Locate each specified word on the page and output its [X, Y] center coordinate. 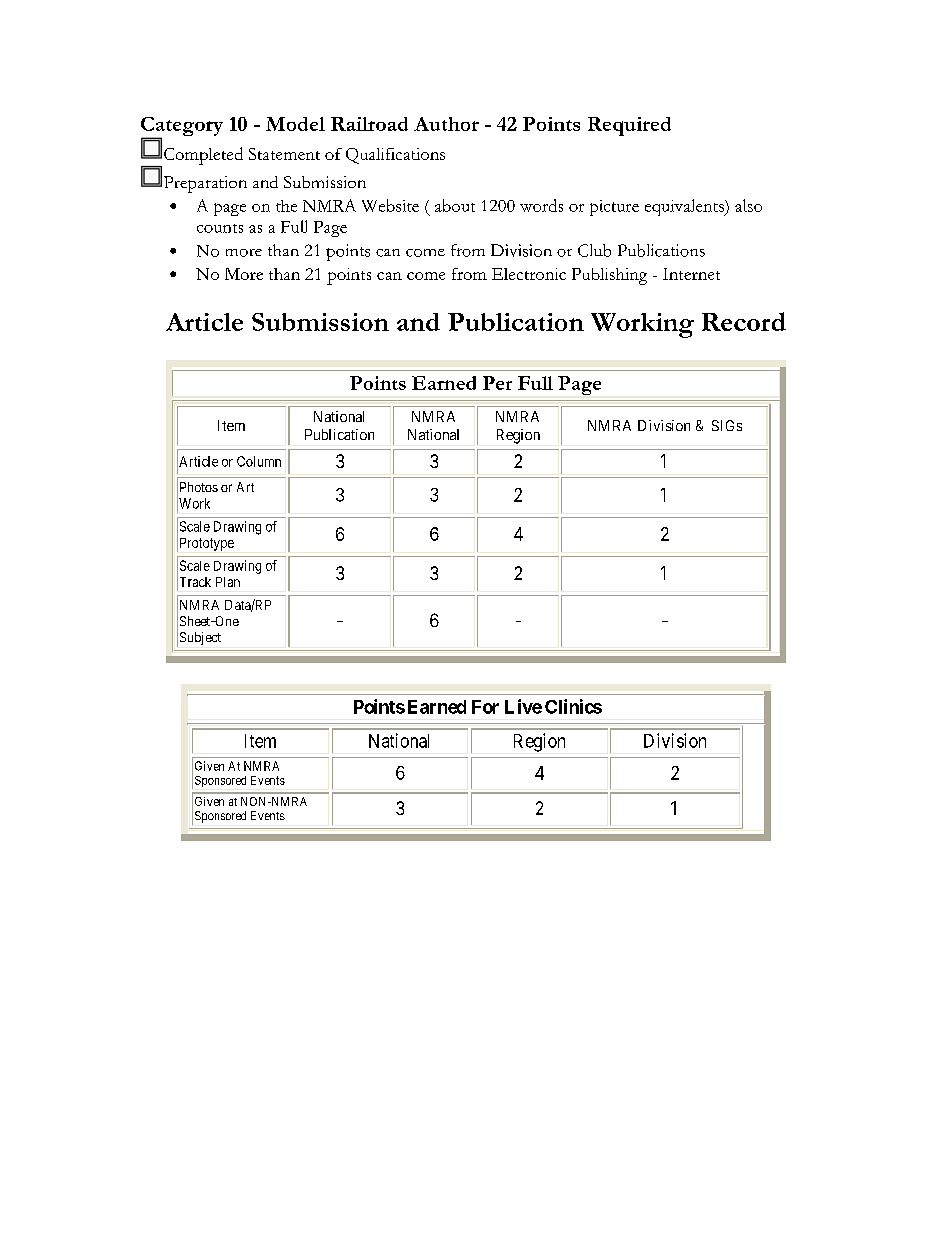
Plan [228, 582]
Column [259, 461]
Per [497, 383]
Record [744, 321]
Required [629, 126]
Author [446, 124]
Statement [284, 154]
